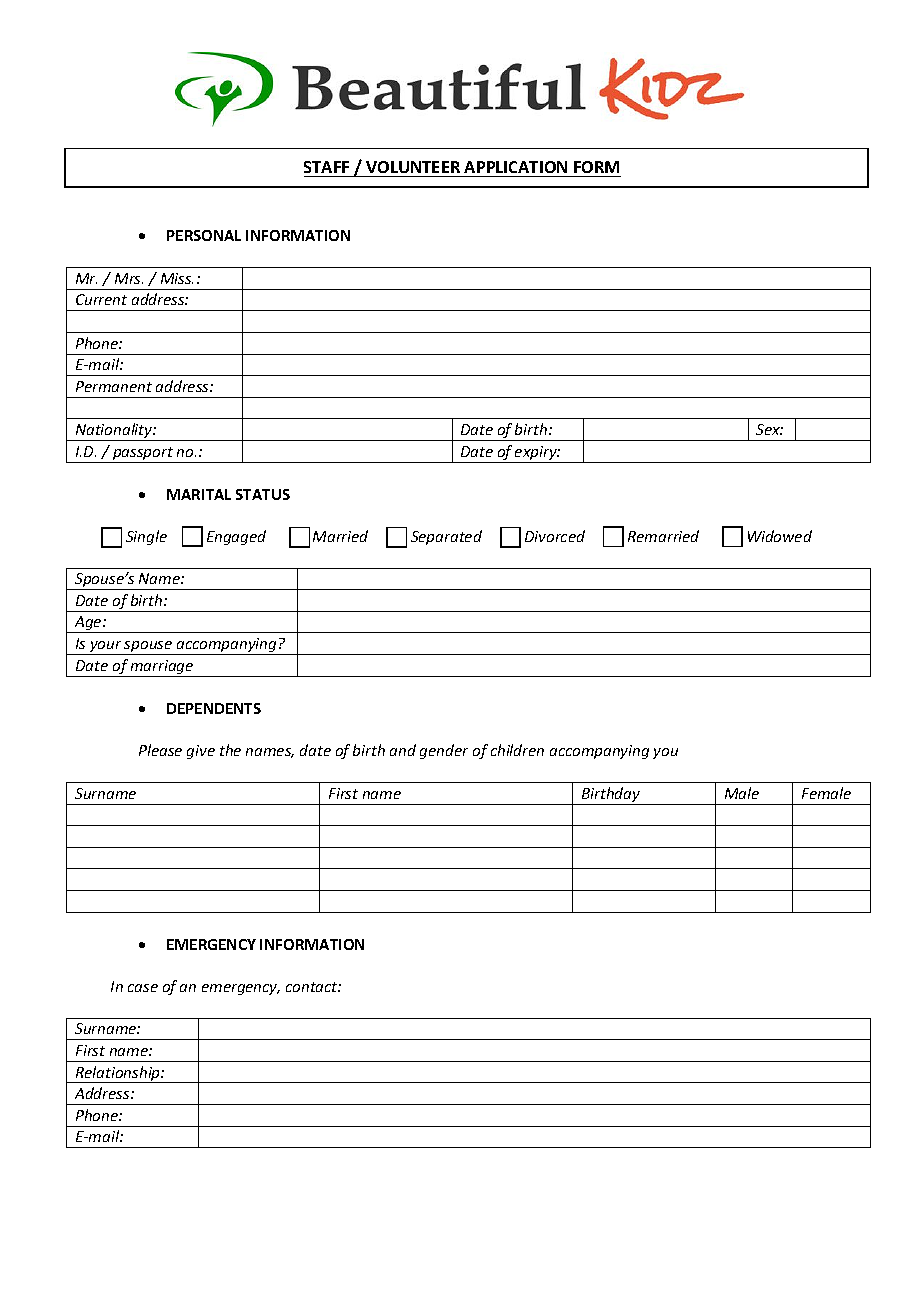  Describe the element at coordinates (199, 494) in the document. I see `MARITAL` at that location.
